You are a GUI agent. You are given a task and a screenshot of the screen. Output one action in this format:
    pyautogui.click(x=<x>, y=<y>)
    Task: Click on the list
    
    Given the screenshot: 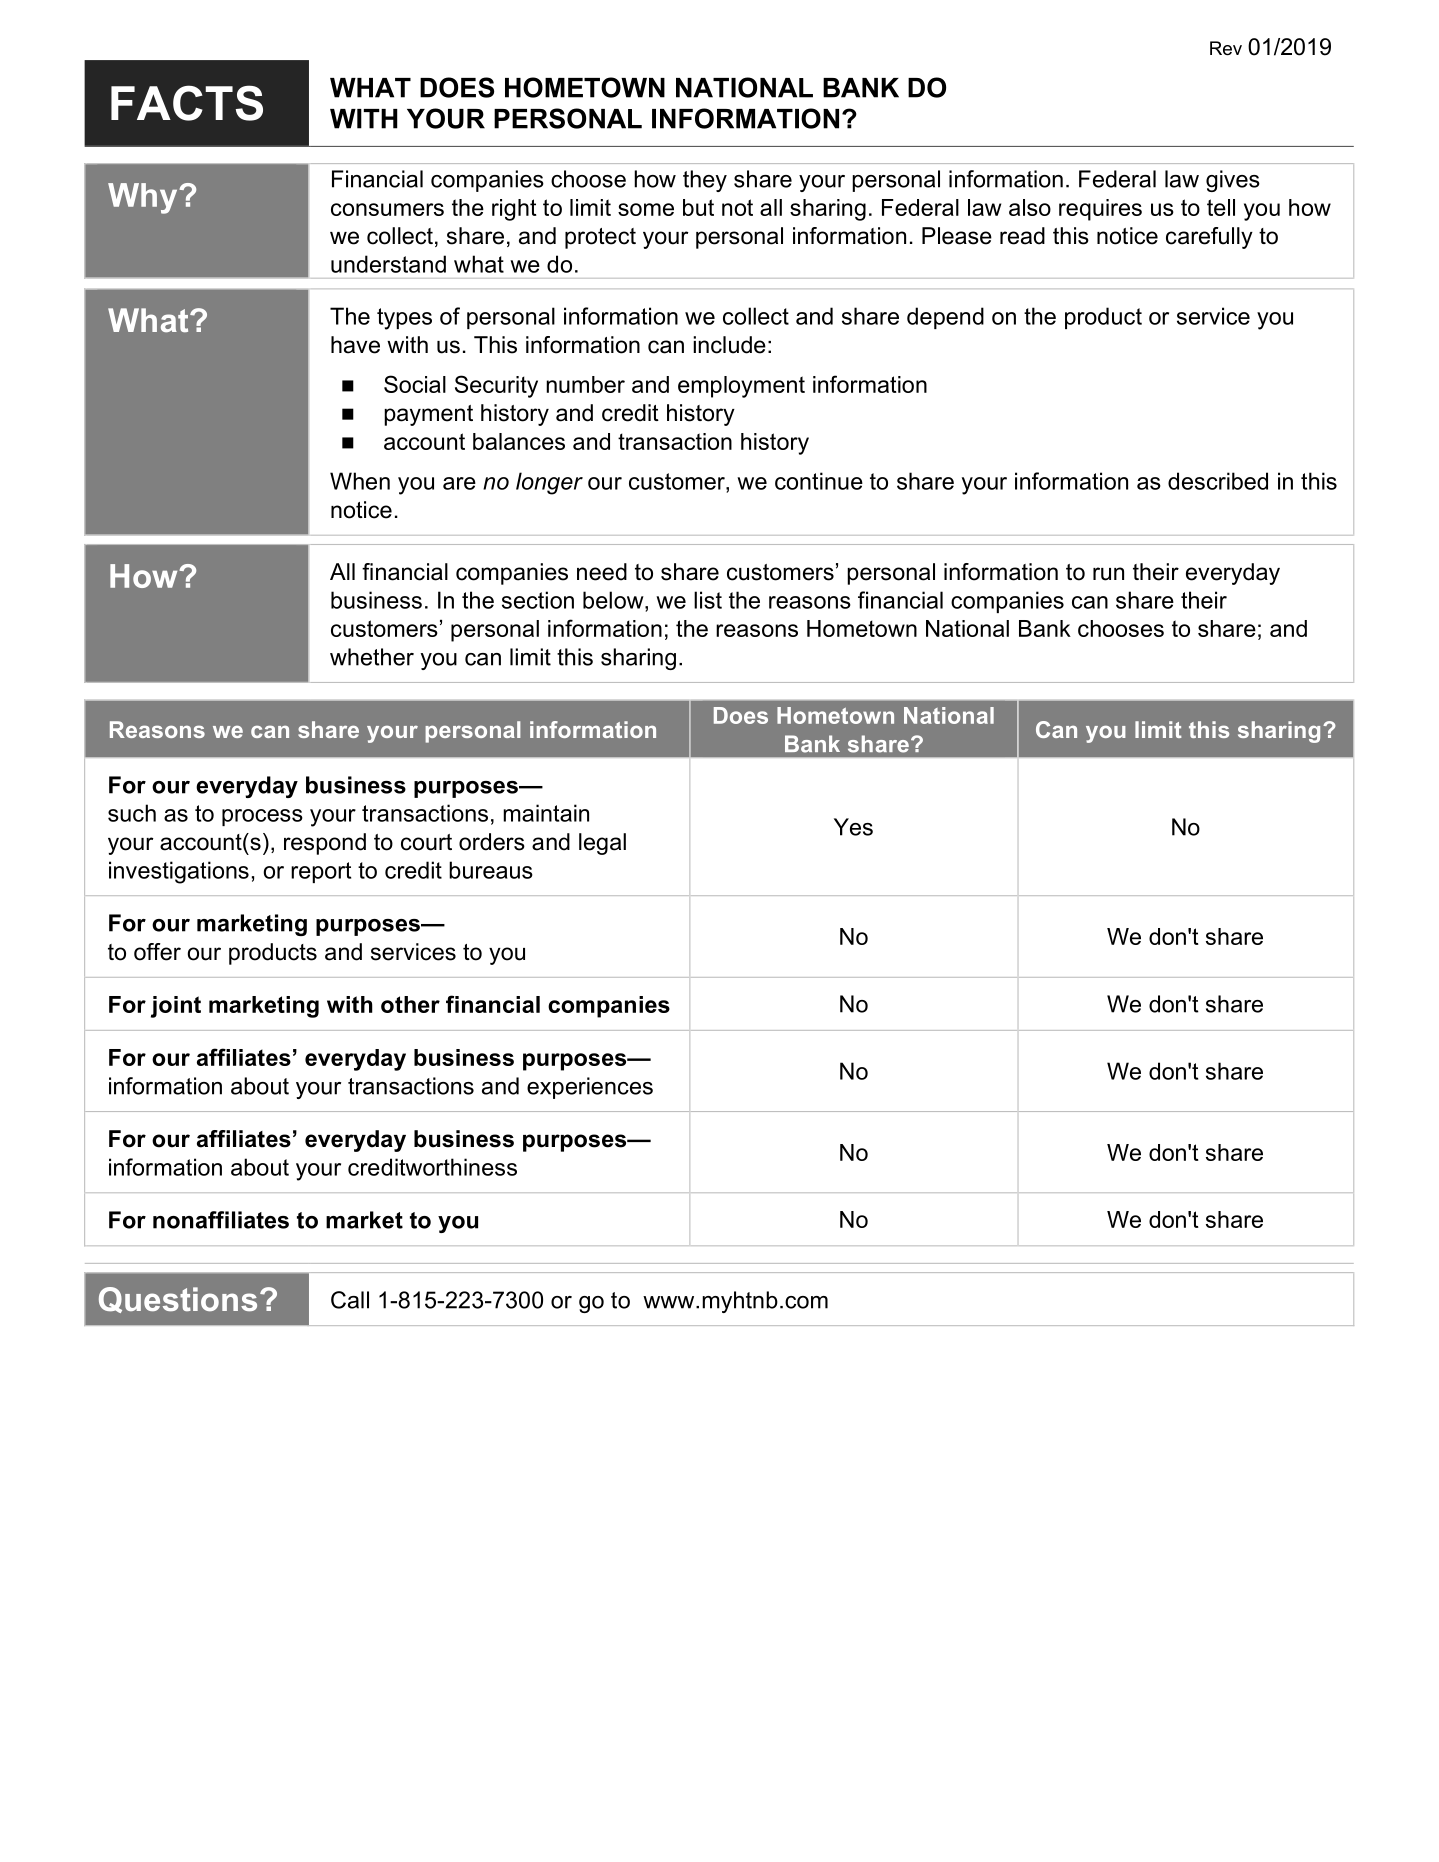 What is the action you would take?
    pyautogui.click(x=708, y=600)
